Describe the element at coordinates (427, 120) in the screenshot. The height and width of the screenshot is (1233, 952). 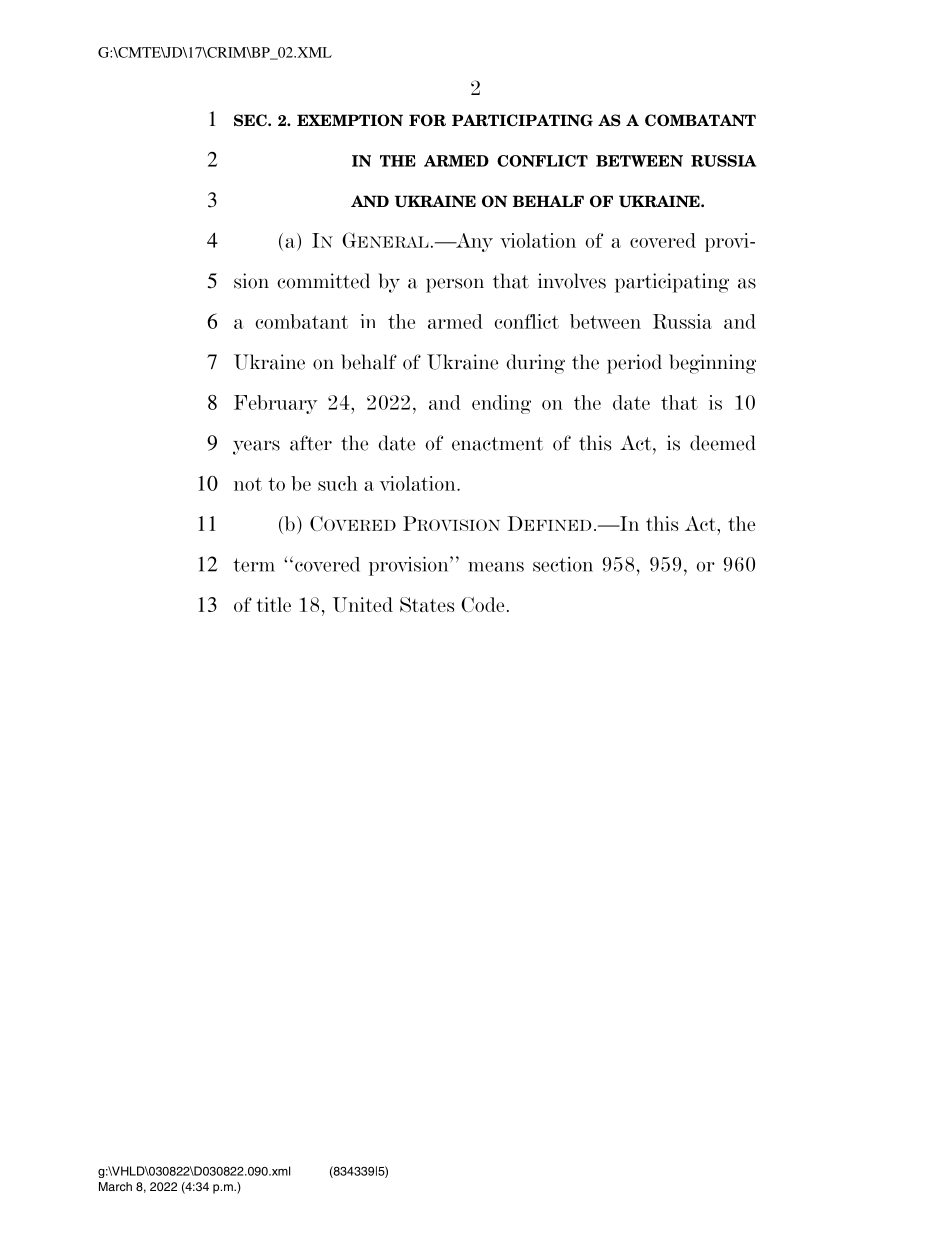
I see `FOR` at that location.
